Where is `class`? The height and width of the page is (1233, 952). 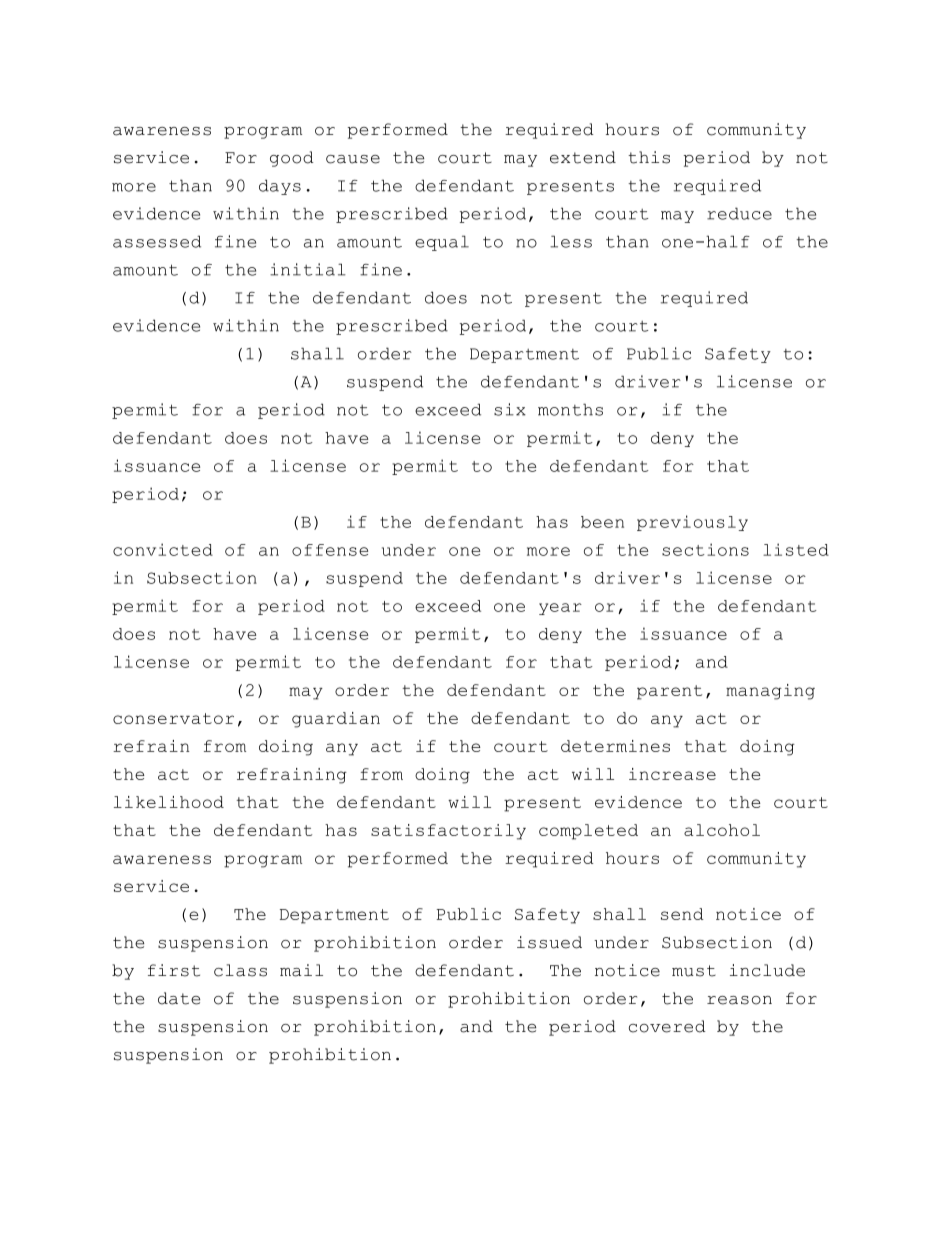
class is located at coordinates (240, 970).
